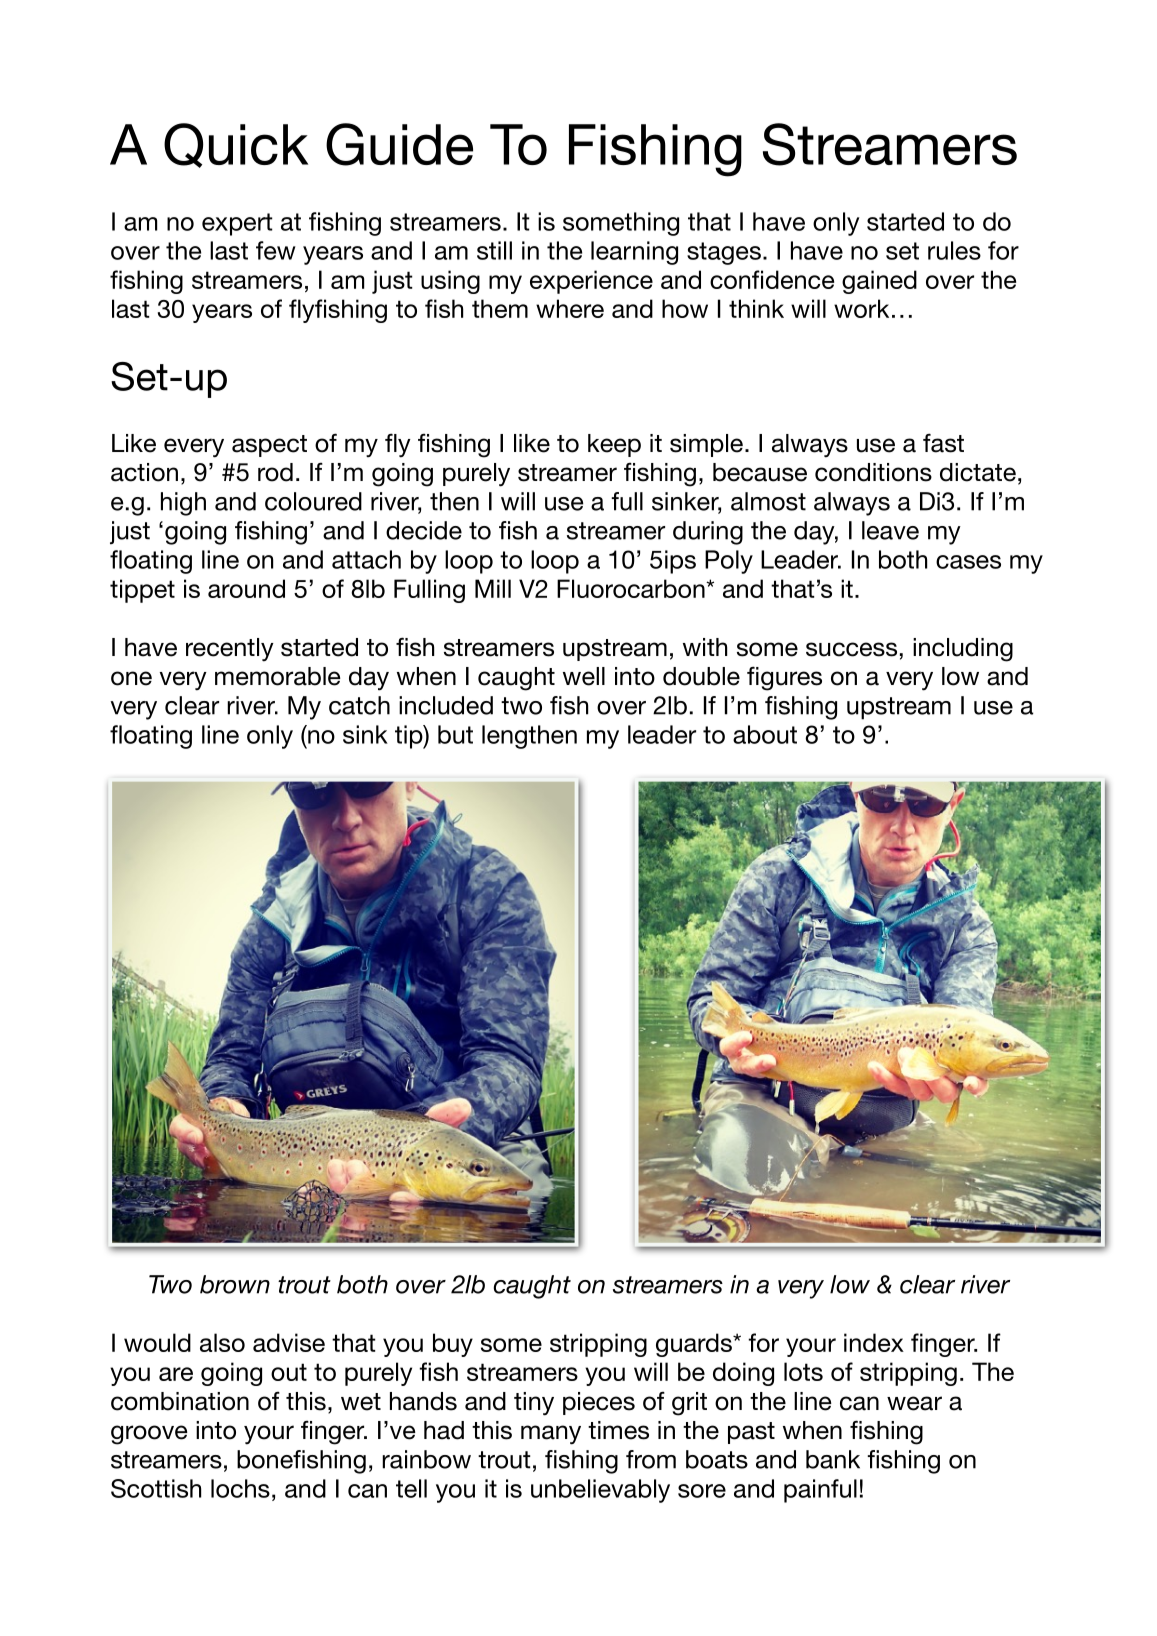 The width and height of the document is (1157, 1636). Describe the element at coordinates (453, 1345) in the document. I see `buy` at that location.
